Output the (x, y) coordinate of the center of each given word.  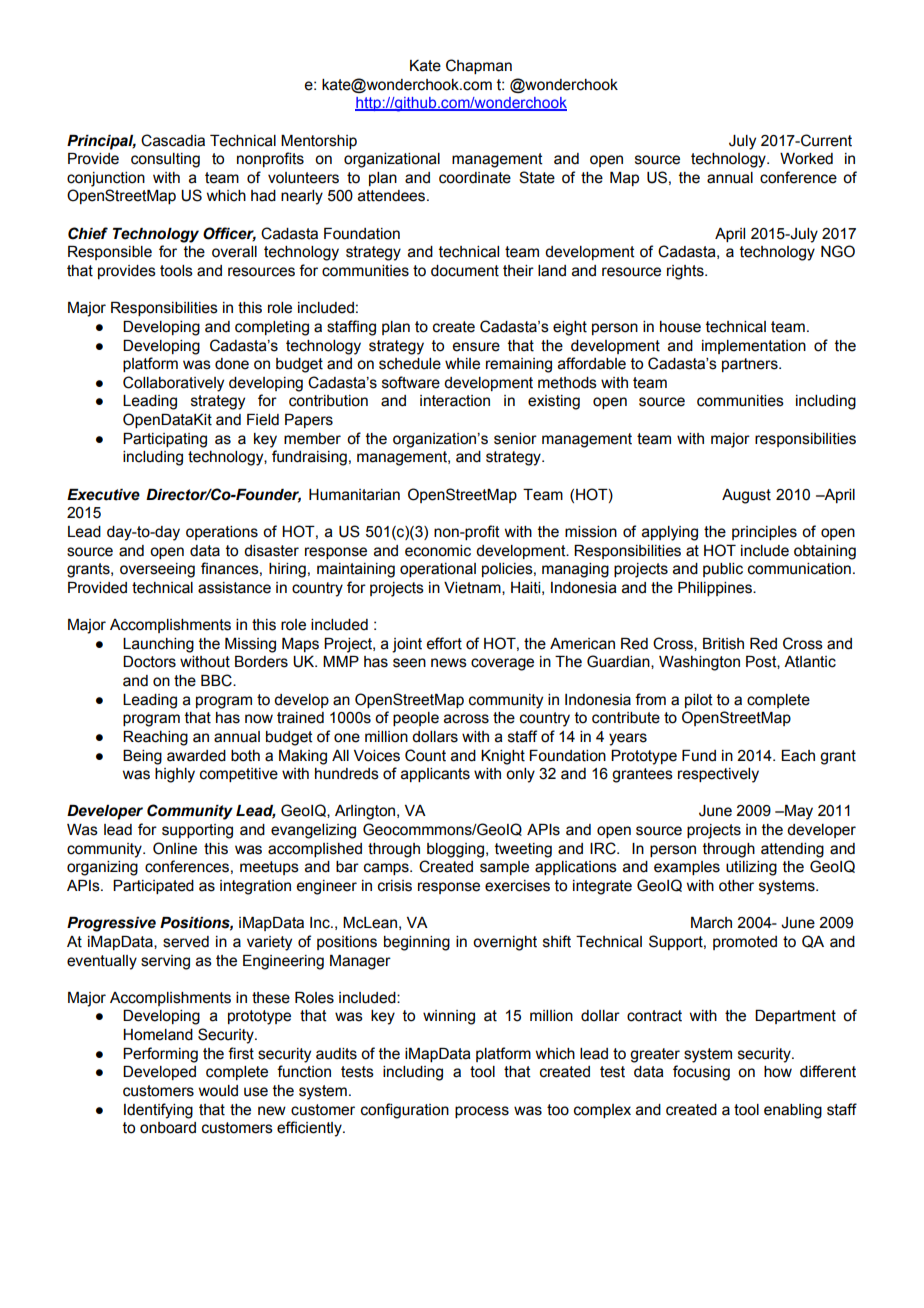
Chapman (479, 66)
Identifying (158, 1111)
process (482, 1112)
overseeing (157, 570)
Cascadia (173, 140)
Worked (806, 159)
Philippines (716, 589)
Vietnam (473, 588)
